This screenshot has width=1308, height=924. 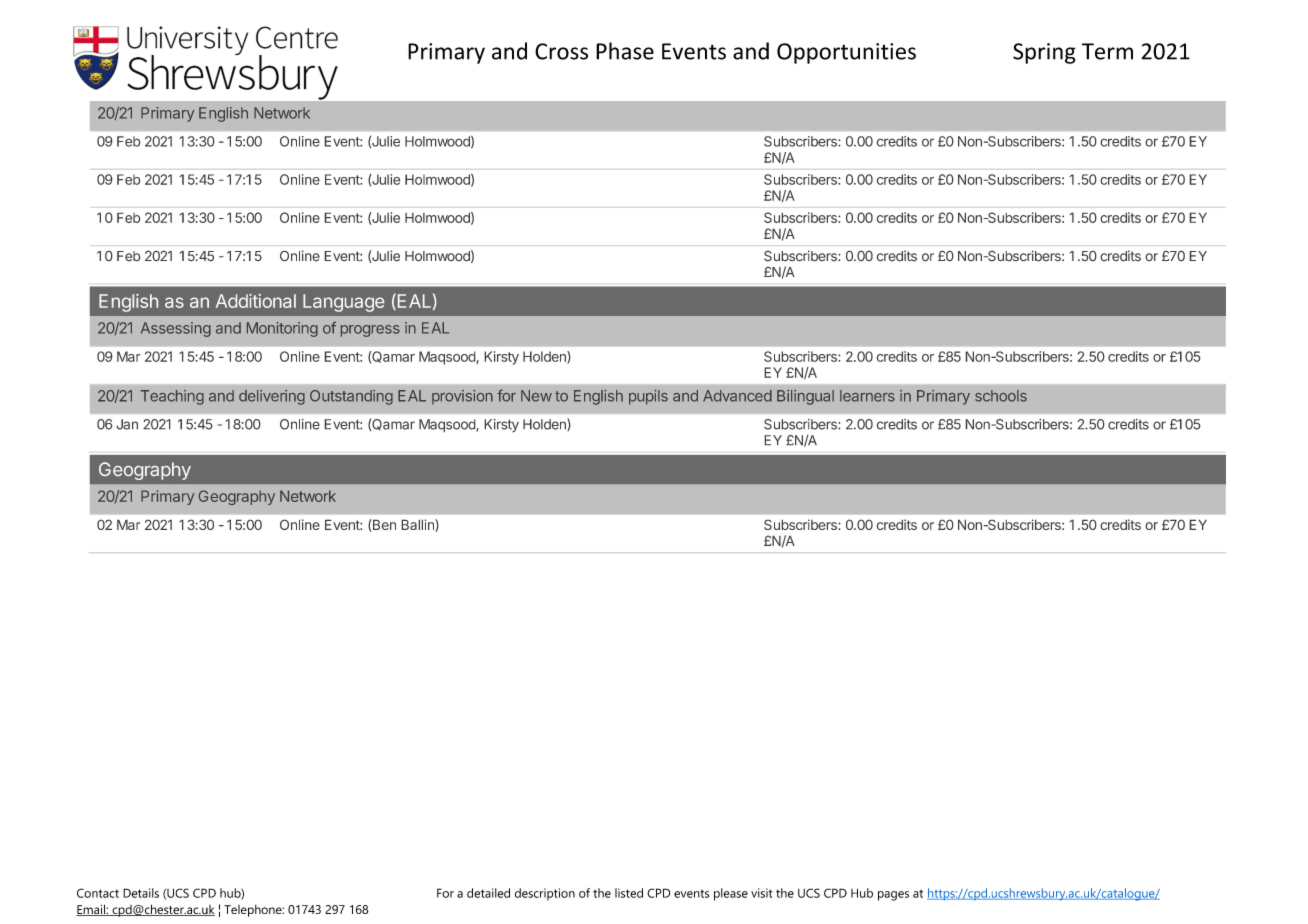 What do you see at coordinates (761, 893) in the screenshot?
I see `visit` at bounding box center [761, 893].
